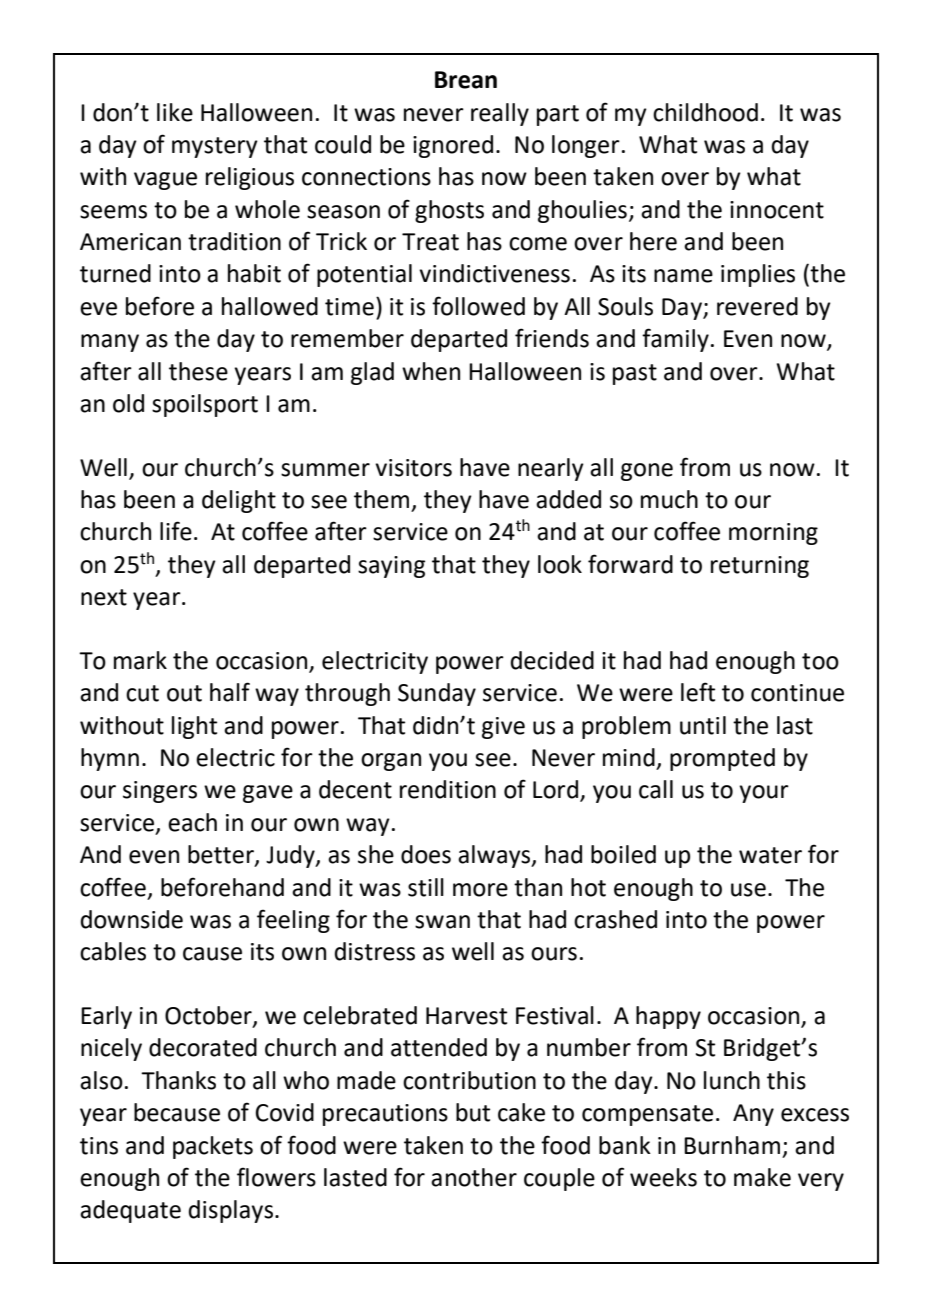 This screenshot has width=931, height=1316. What do you see at coordinates (453, 146) in the screenshot?
I see `ignored` at bounding box center [453, 146].
